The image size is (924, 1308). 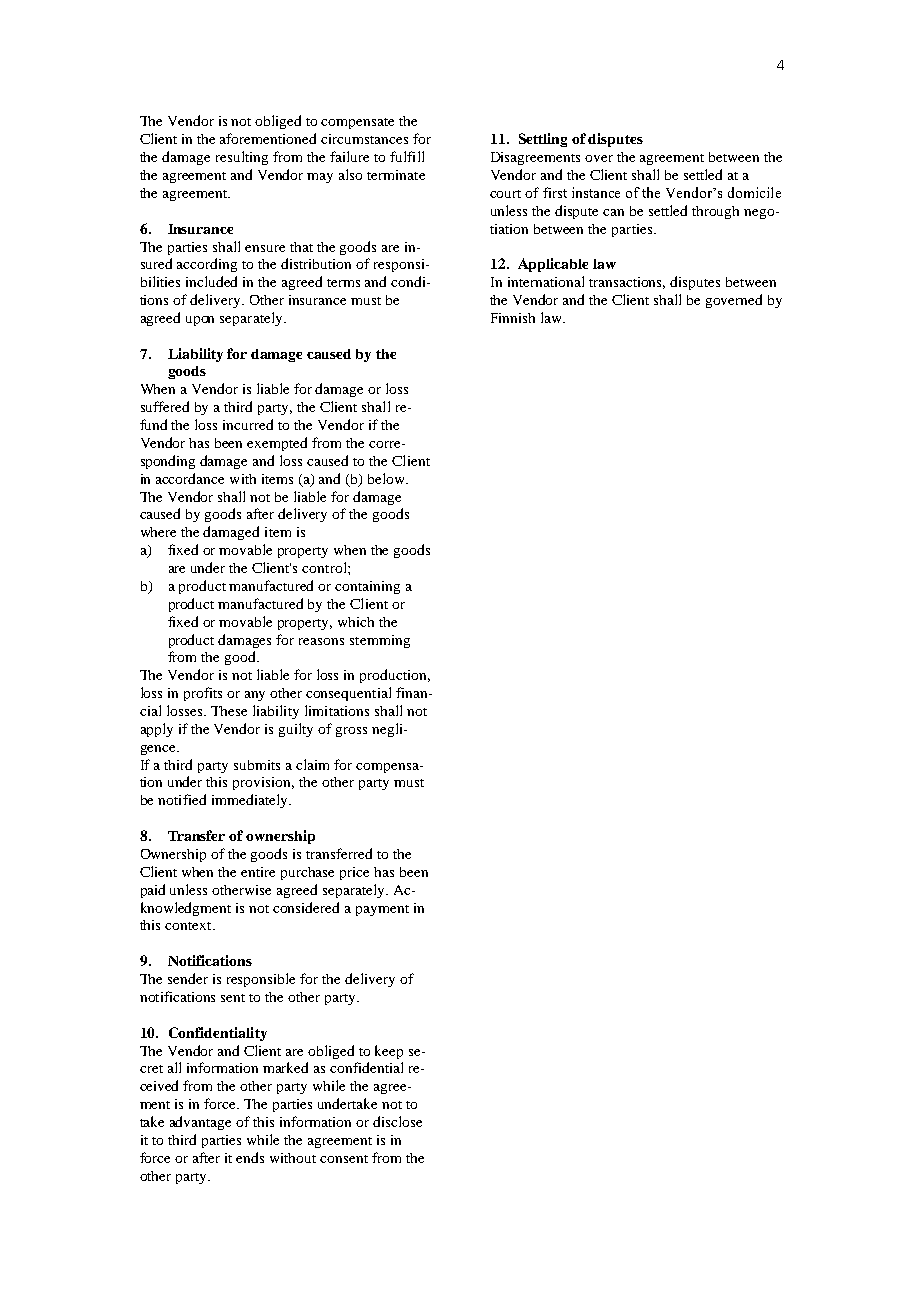 I want to click on through, so click(x=715, y=212).
